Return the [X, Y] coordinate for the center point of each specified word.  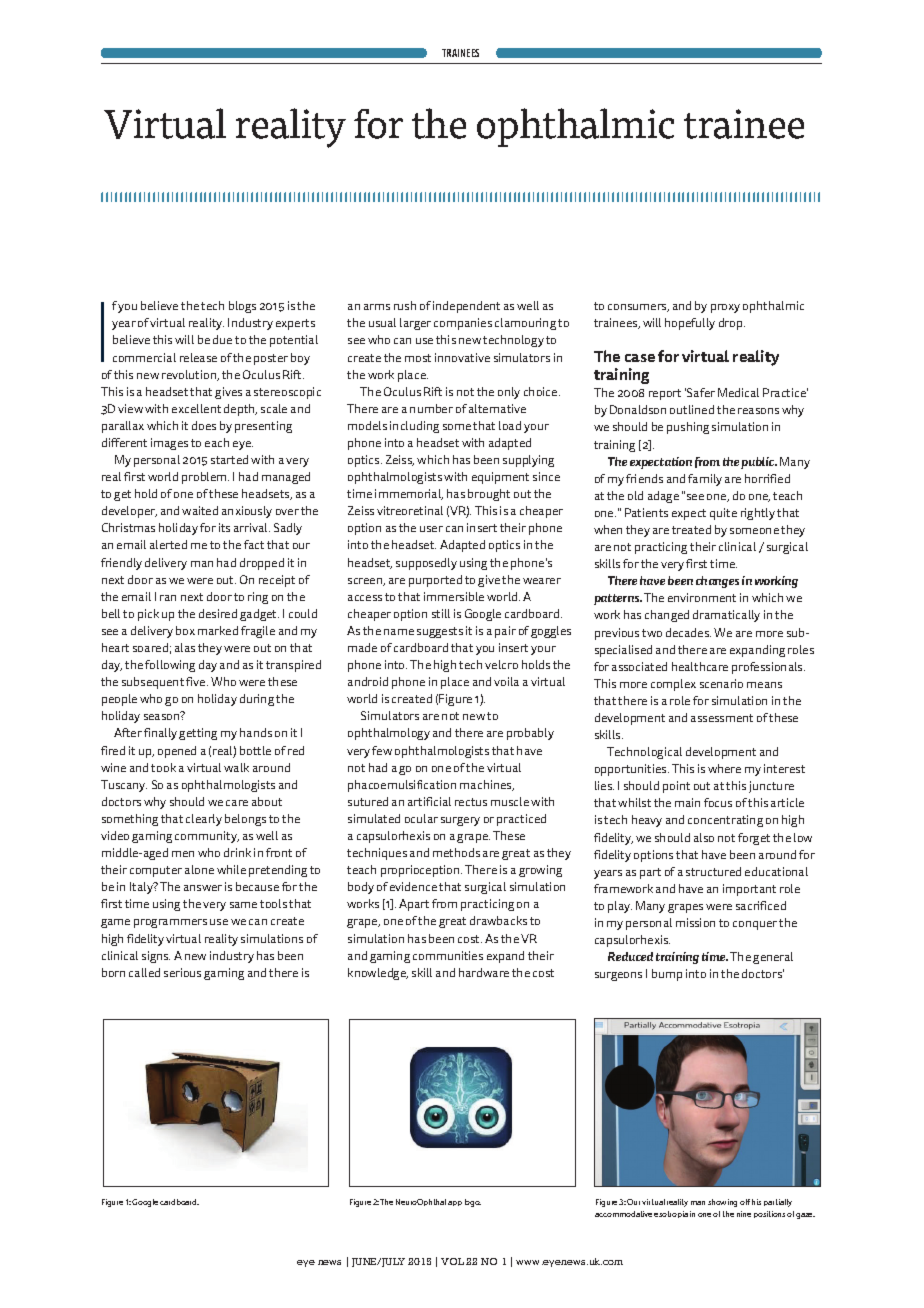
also [704, 837]
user [431, 529]
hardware [484, 972]
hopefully [690, 324]
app [455, 1203]
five [197, 681]
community [207, 837]
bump [667, 975]
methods [456, 852]
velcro [501, 664]
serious [182, 972]
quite [723, 514]
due [222, 339]
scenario [721, 683]
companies [463, 324]
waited [200, 510]
